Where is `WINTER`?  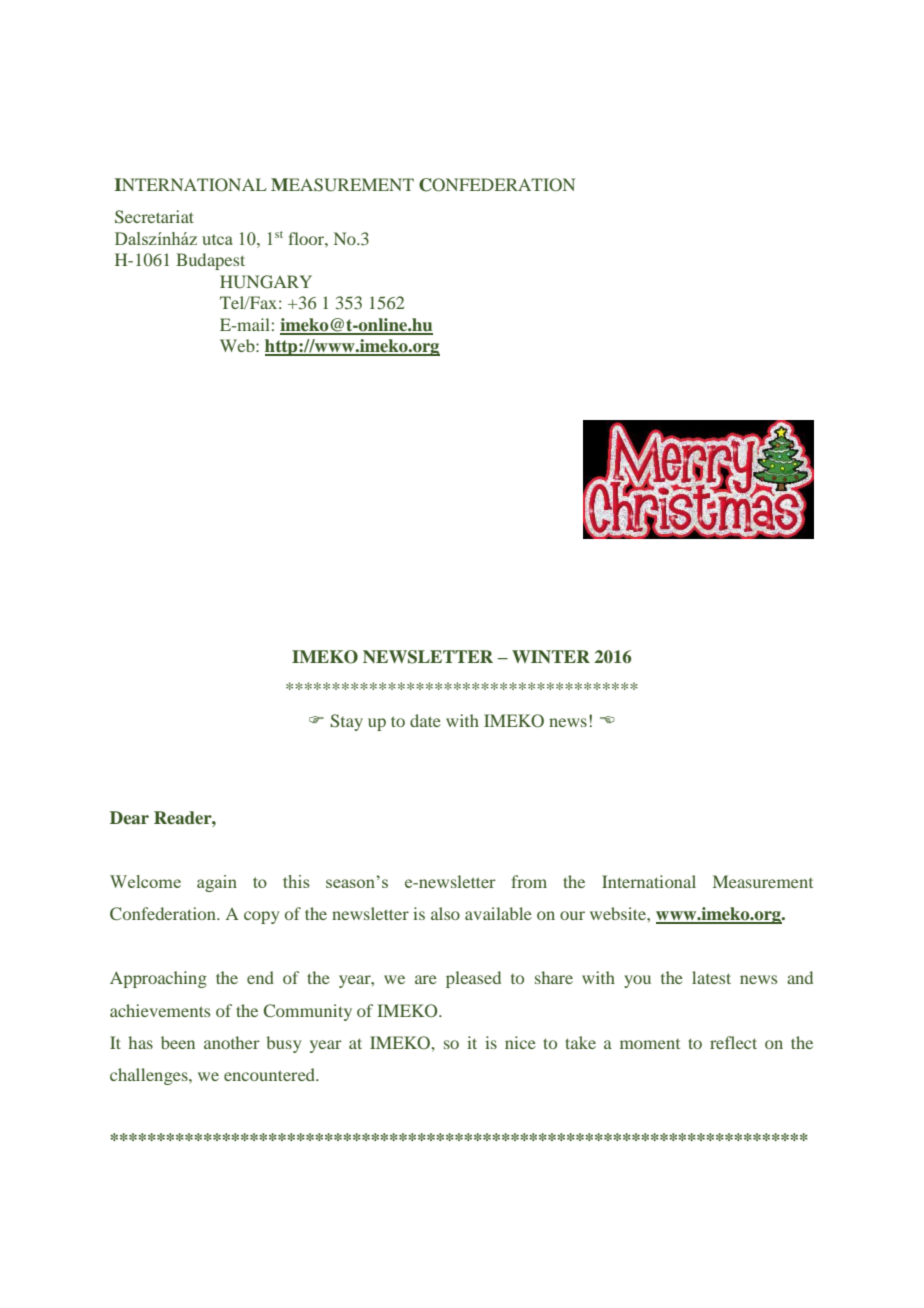 WINTER is located at coordinates (551, 656).
